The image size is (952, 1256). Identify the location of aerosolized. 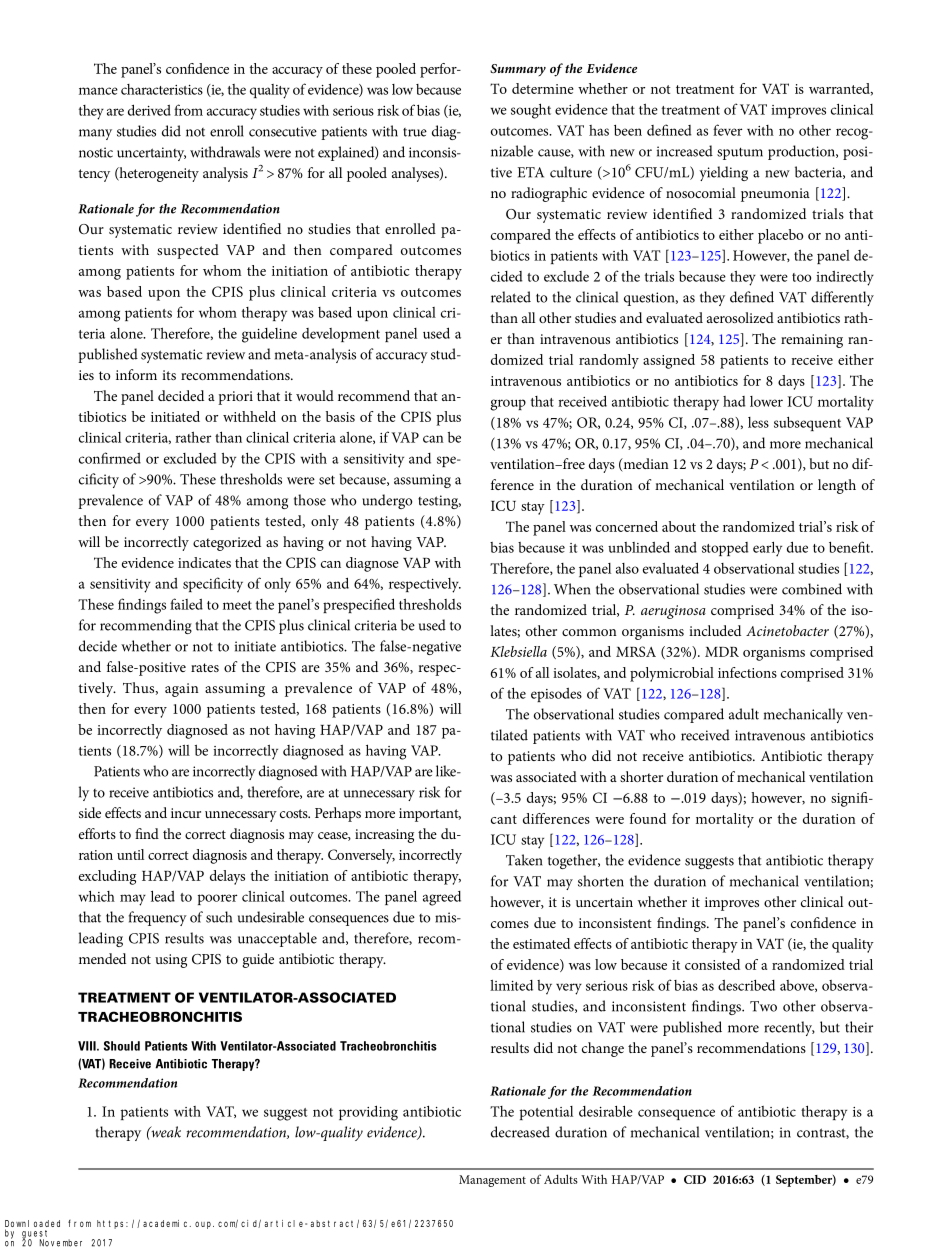
(740, 317).
